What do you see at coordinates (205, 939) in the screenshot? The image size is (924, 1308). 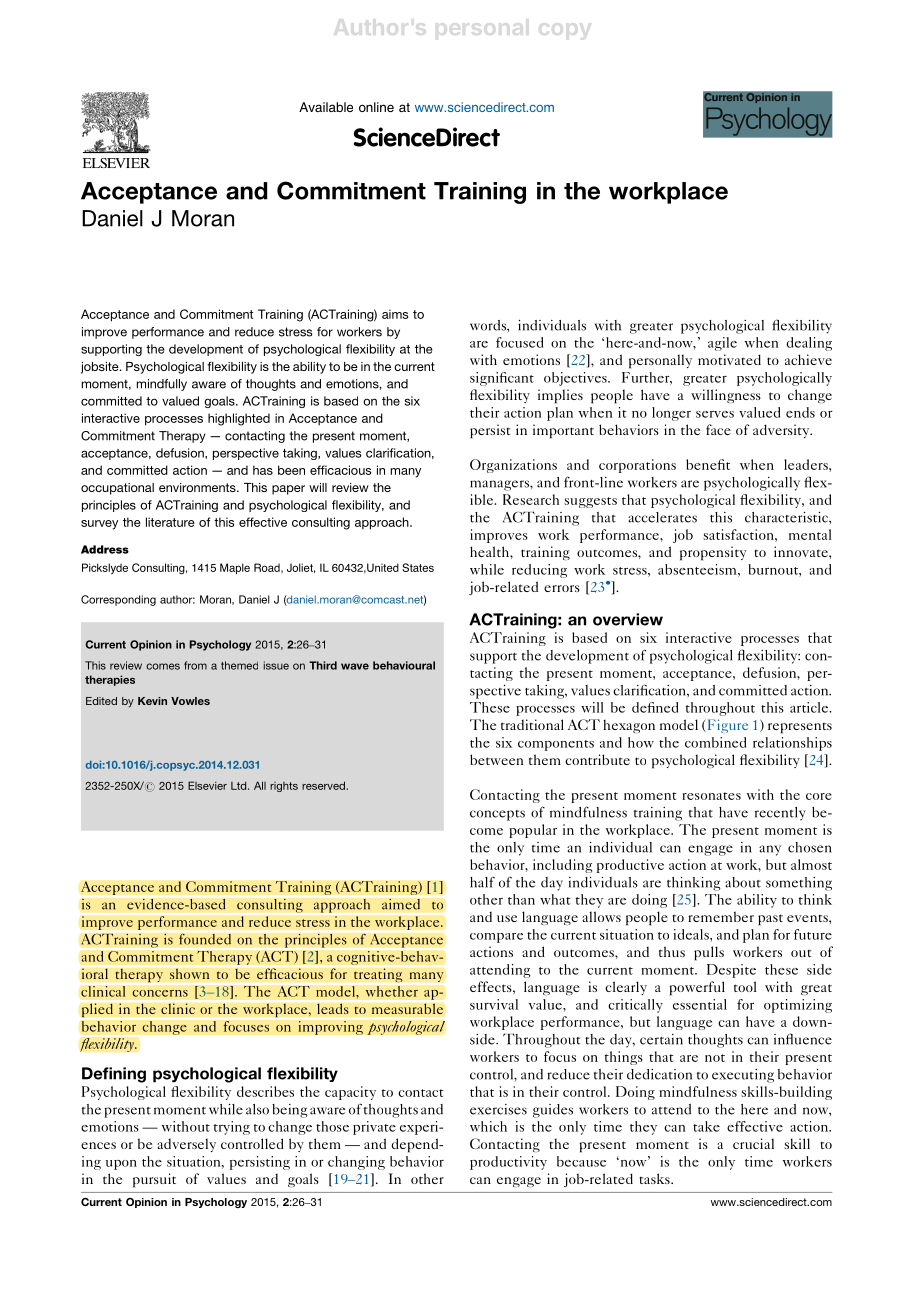 I see `founded` at bounding box center [205, 939].
